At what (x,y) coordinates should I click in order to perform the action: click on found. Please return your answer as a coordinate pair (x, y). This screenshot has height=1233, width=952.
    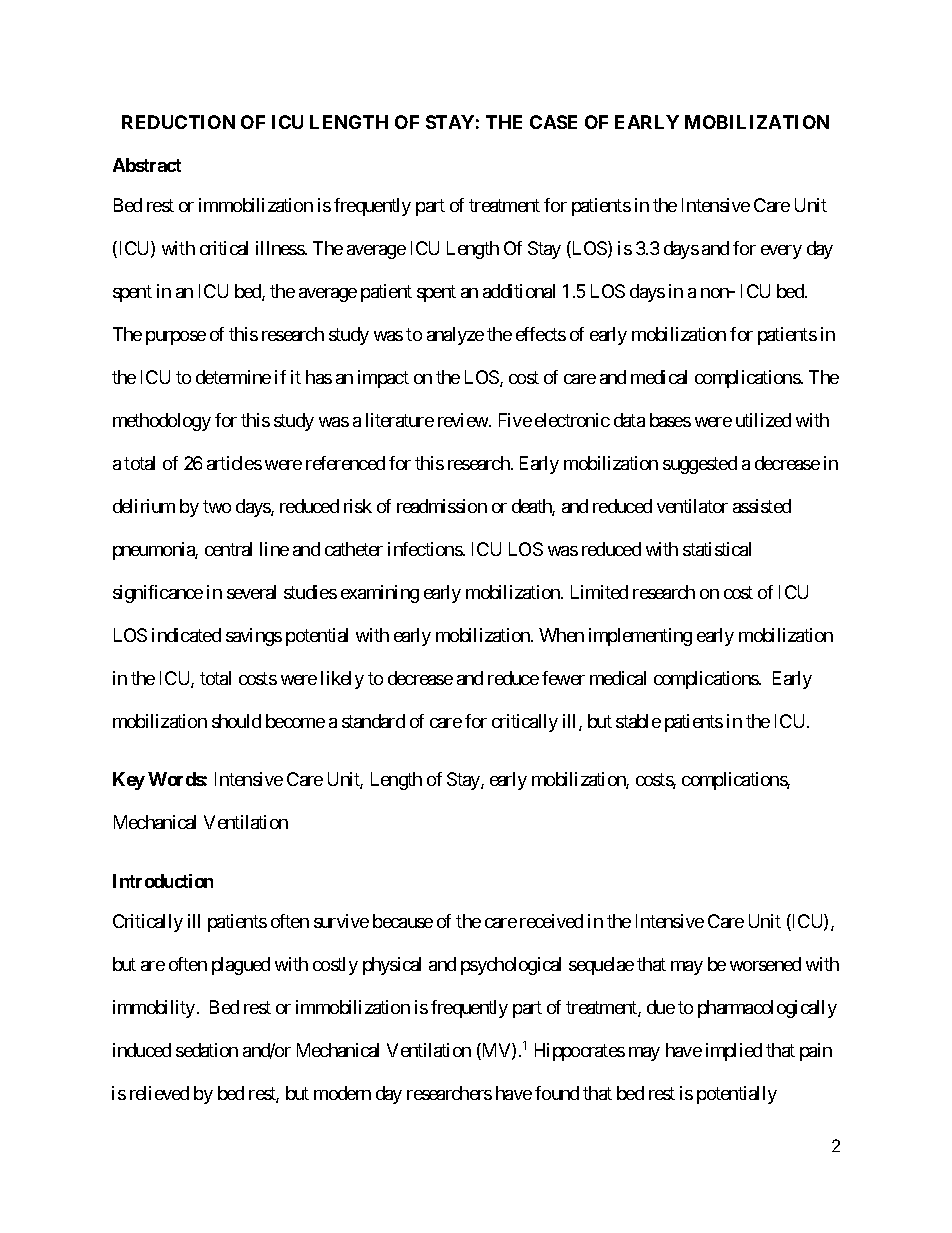
    Looking at the image, I should click on (557, 1093).
